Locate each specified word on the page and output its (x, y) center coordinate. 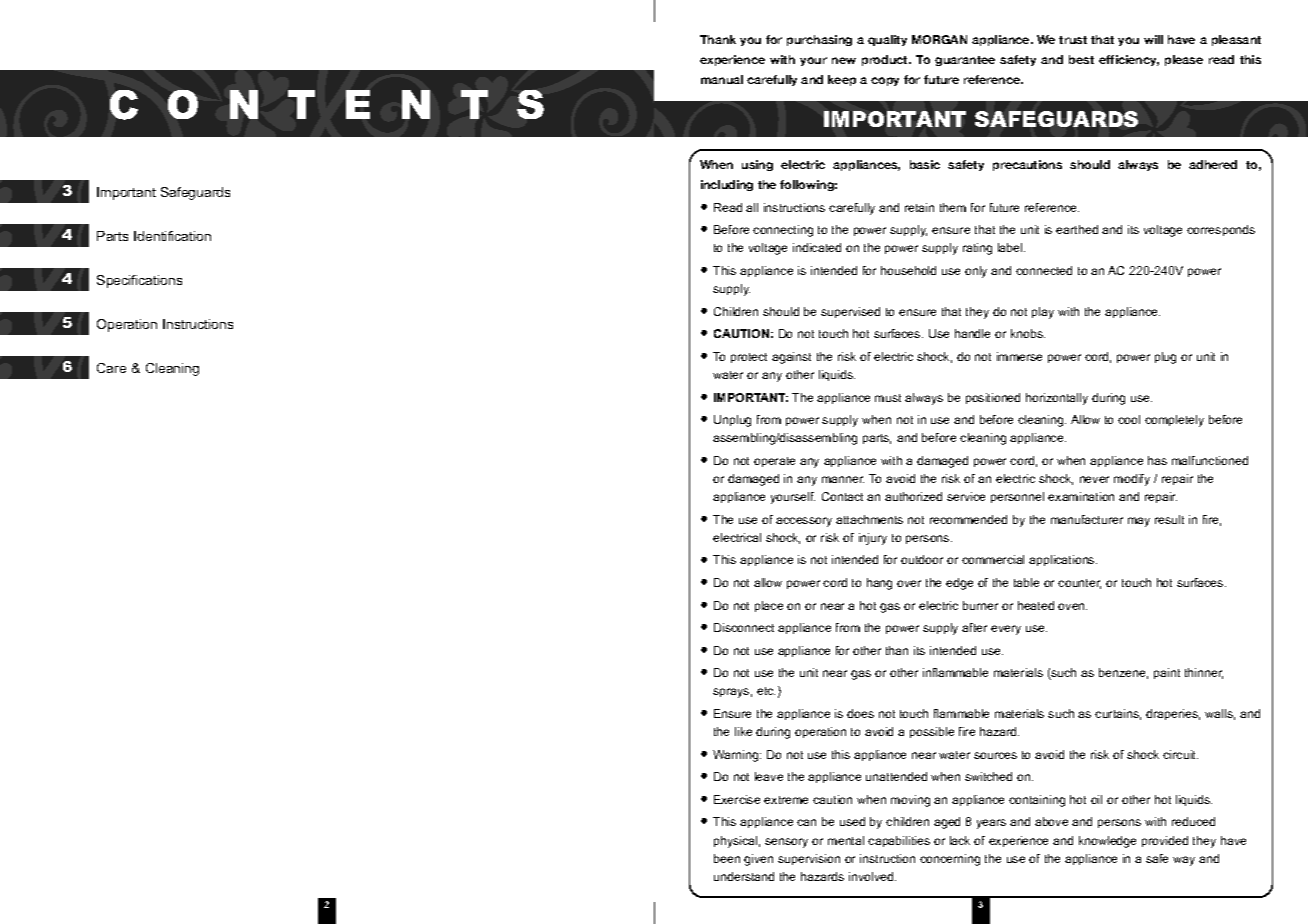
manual (722, 79)
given (758, 860)
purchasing (819, 40)
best (1081, 59)
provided (1165, 841)
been (727, 858)
